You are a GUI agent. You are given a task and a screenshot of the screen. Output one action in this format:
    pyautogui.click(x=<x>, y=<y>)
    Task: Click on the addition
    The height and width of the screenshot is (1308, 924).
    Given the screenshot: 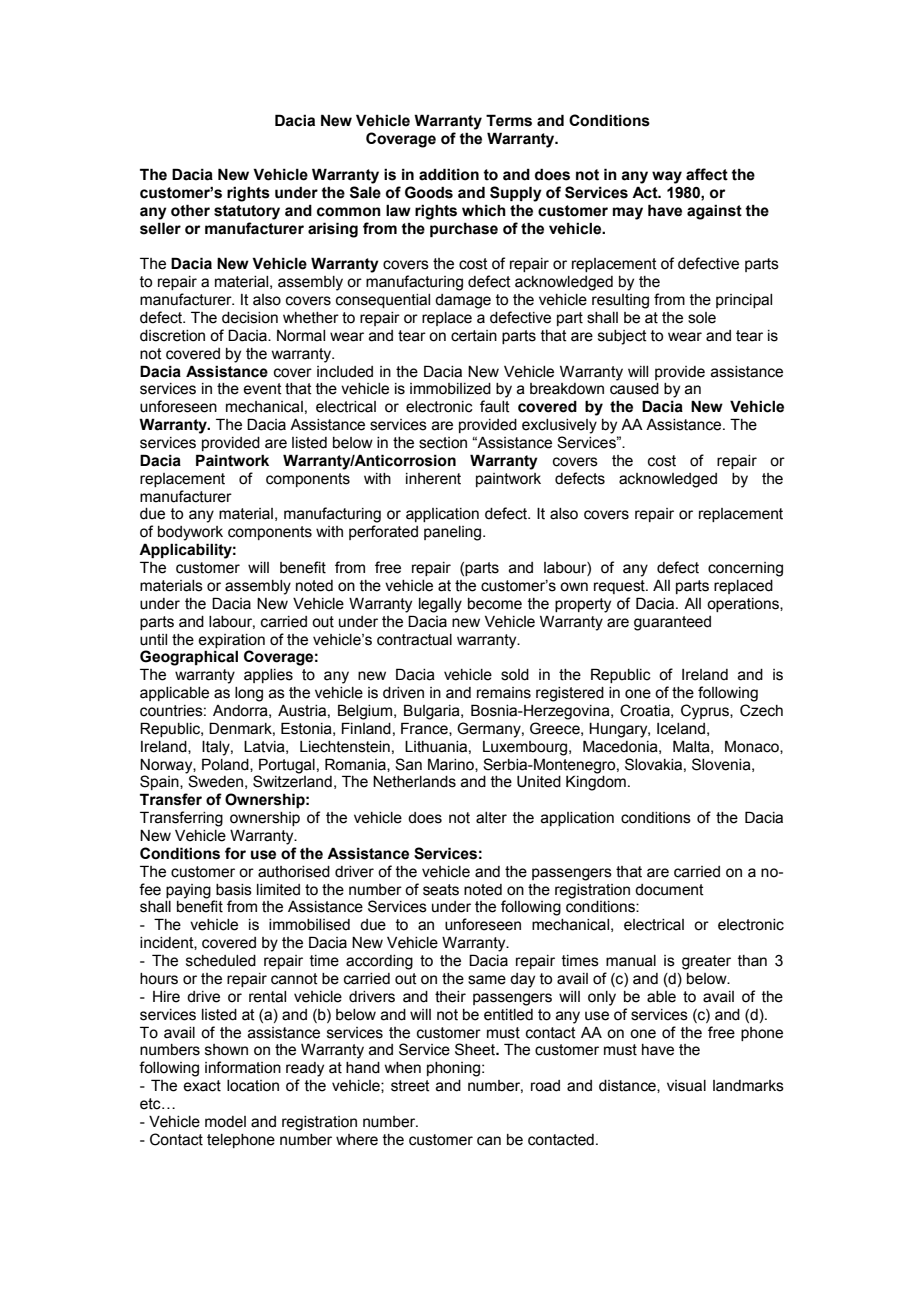 What is the action you would take?
    pyautogui.click(x=449, y=174)
